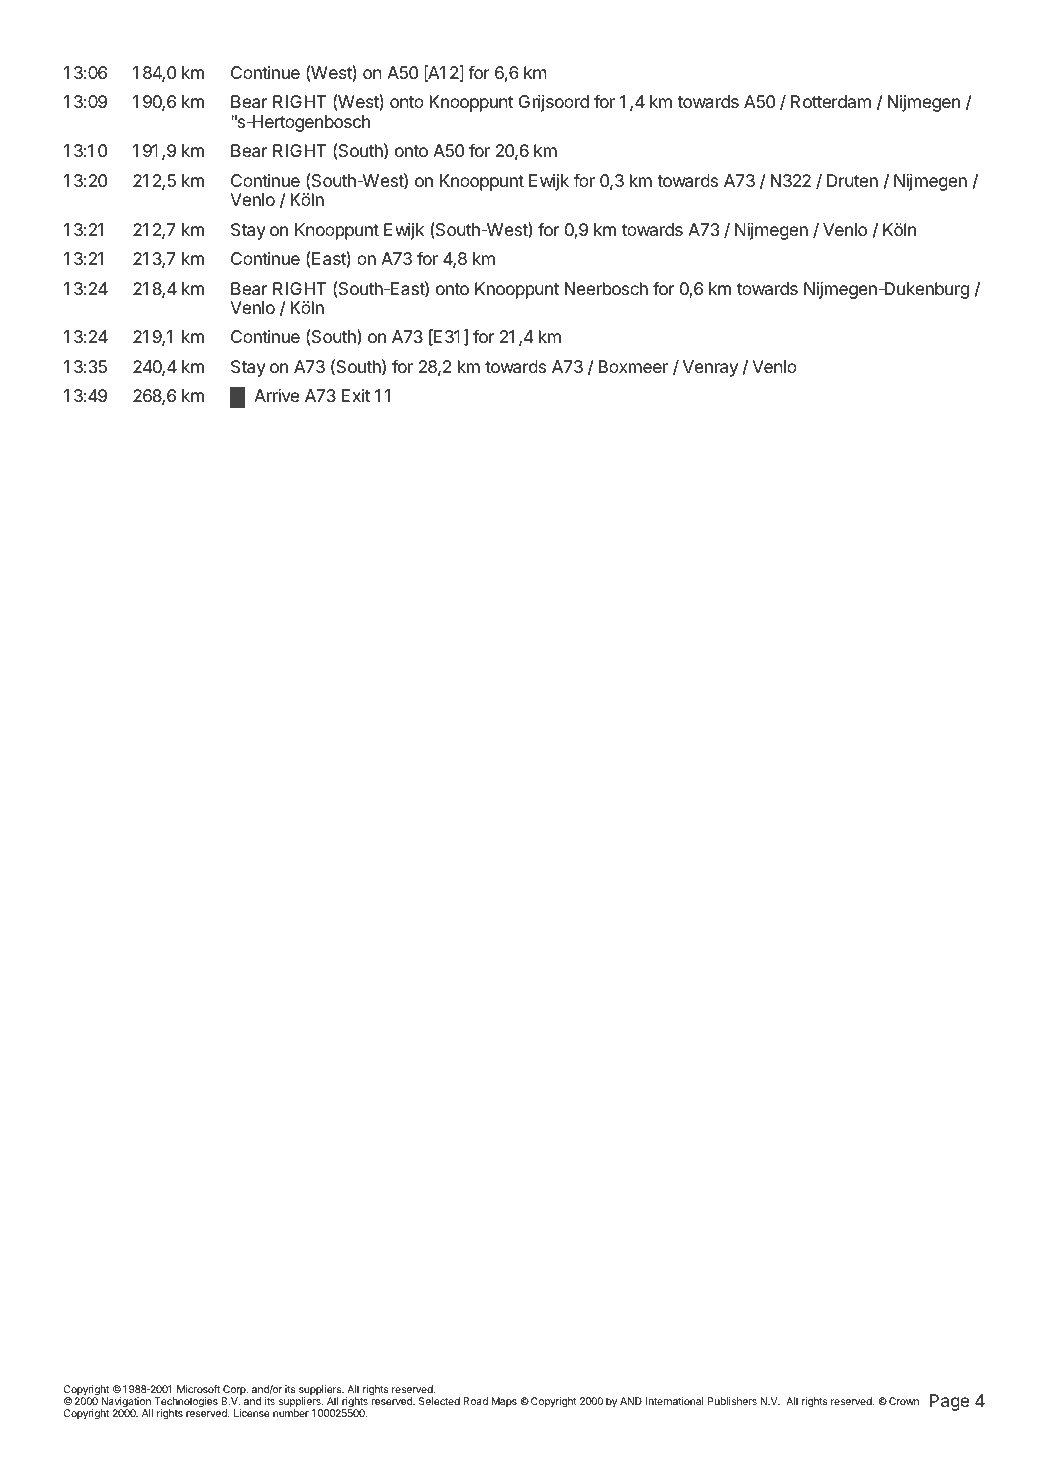 This page has width=1048, height=1483. What do you see at coordinates (276, 395) in the page?
I see `Arrive` at bounding box center [276, 395].
